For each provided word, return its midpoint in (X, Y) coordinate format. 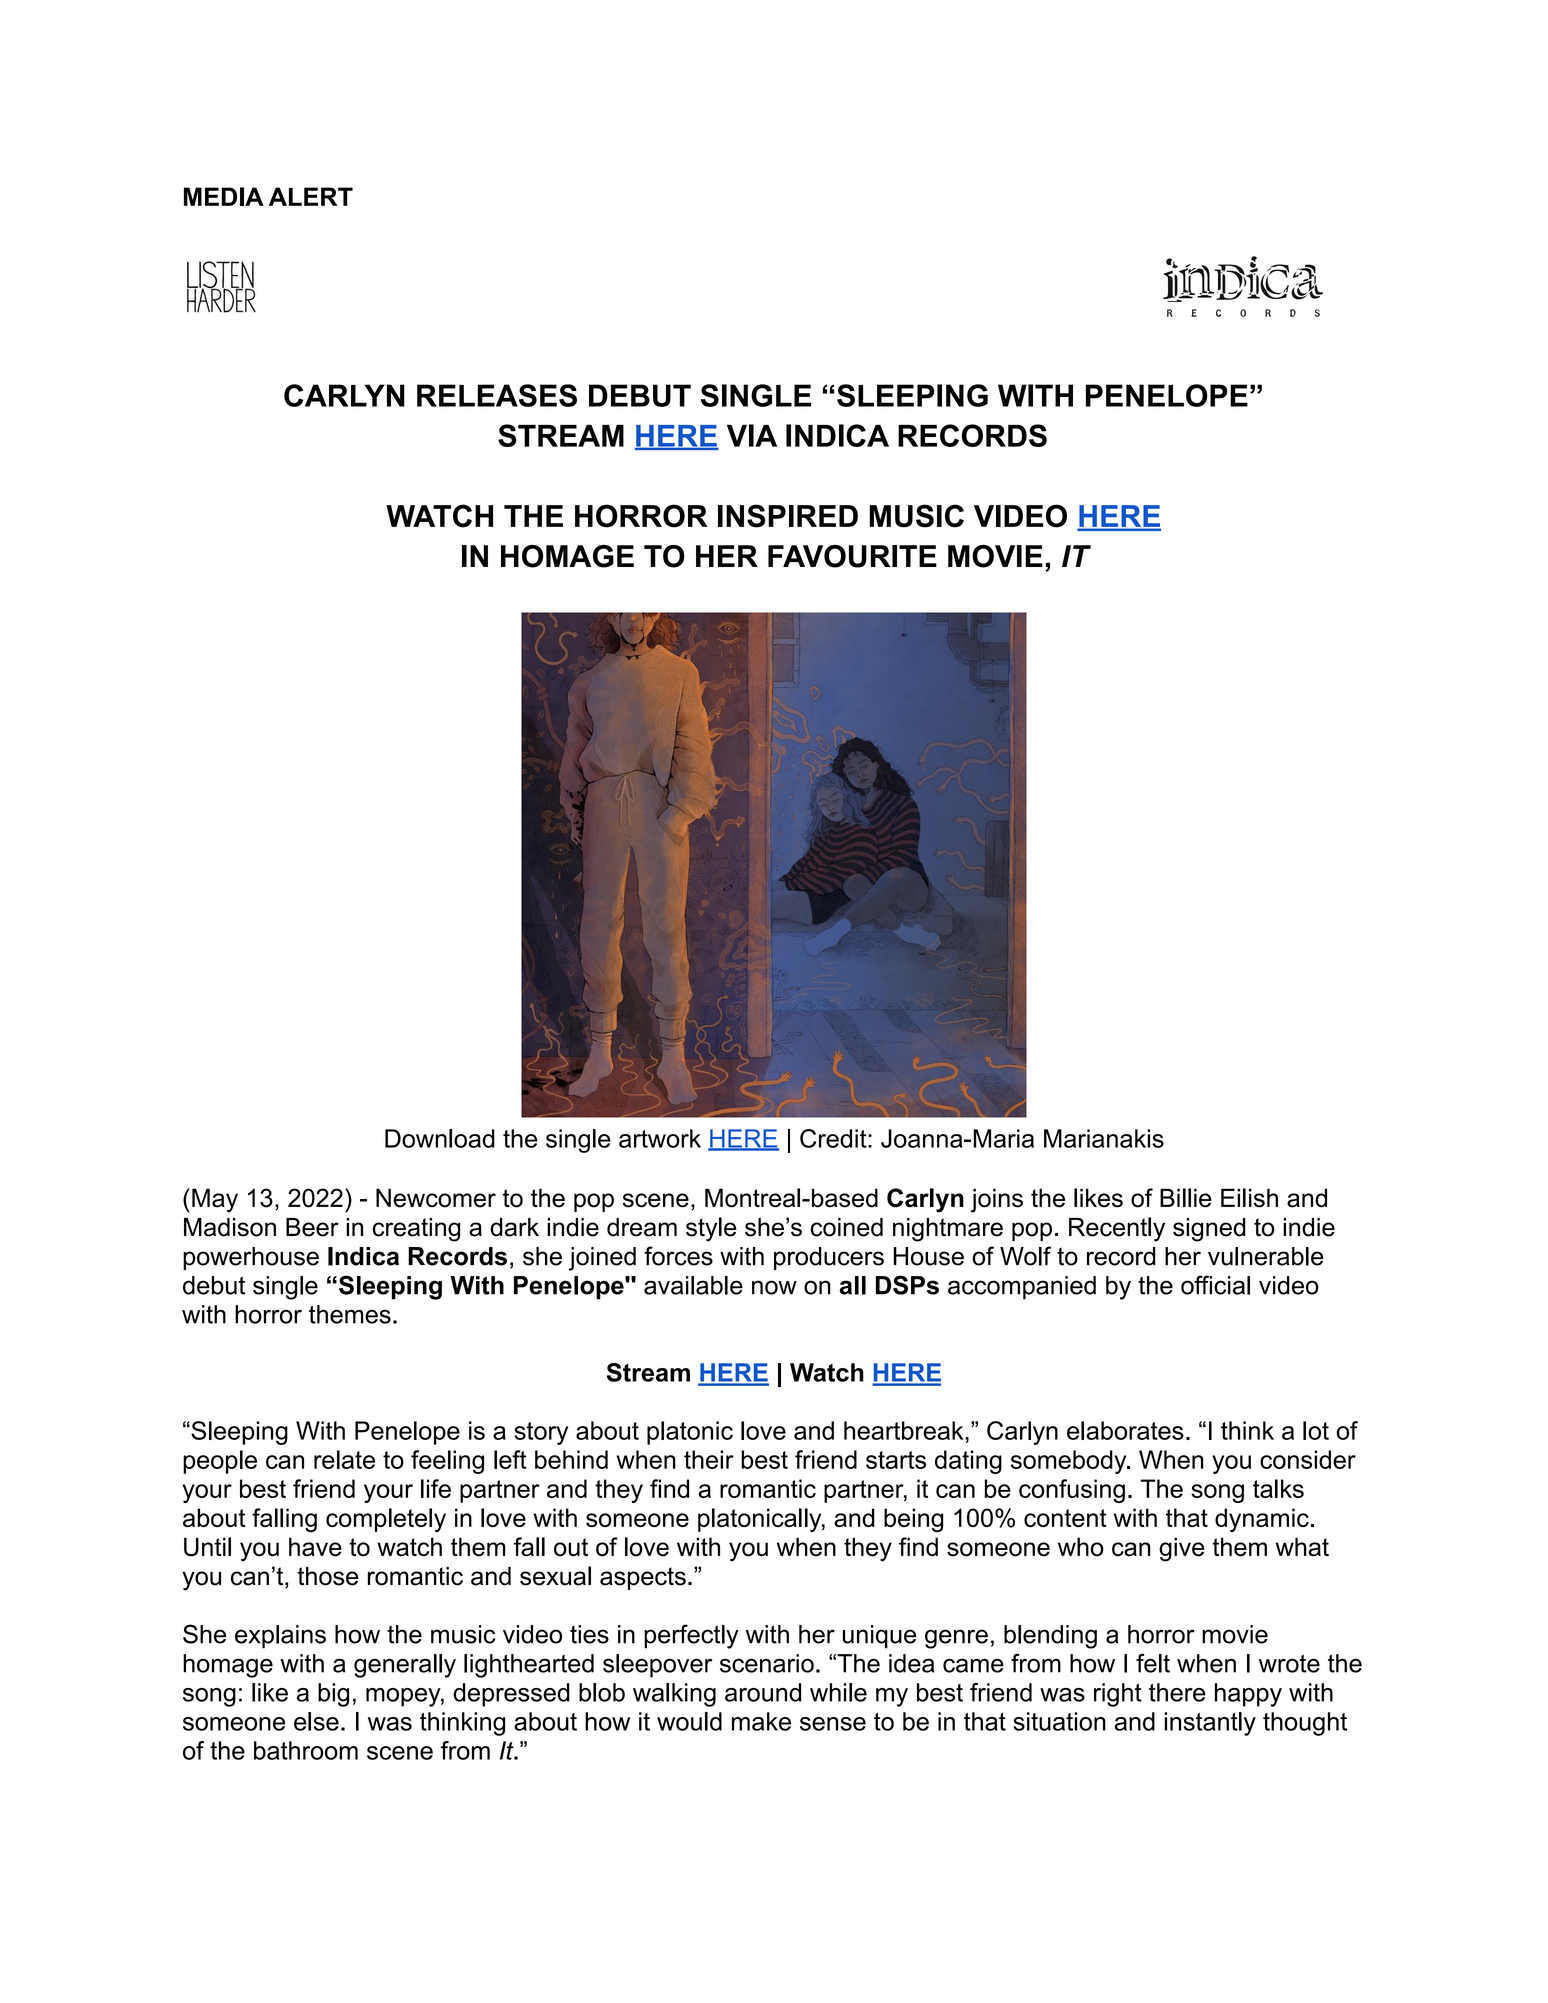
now (774, 1287)
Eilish (1249, 1198)
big (333, 1695)
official (1215, 1285)
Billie (1186, 1198)
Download (440, 1138)
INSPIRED (788, 516)
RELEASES (497, 395)
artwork (660, 1138)
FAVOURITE (852, 556)
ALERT (311, 196)
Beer (312, 1227)
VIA (752, 435)
